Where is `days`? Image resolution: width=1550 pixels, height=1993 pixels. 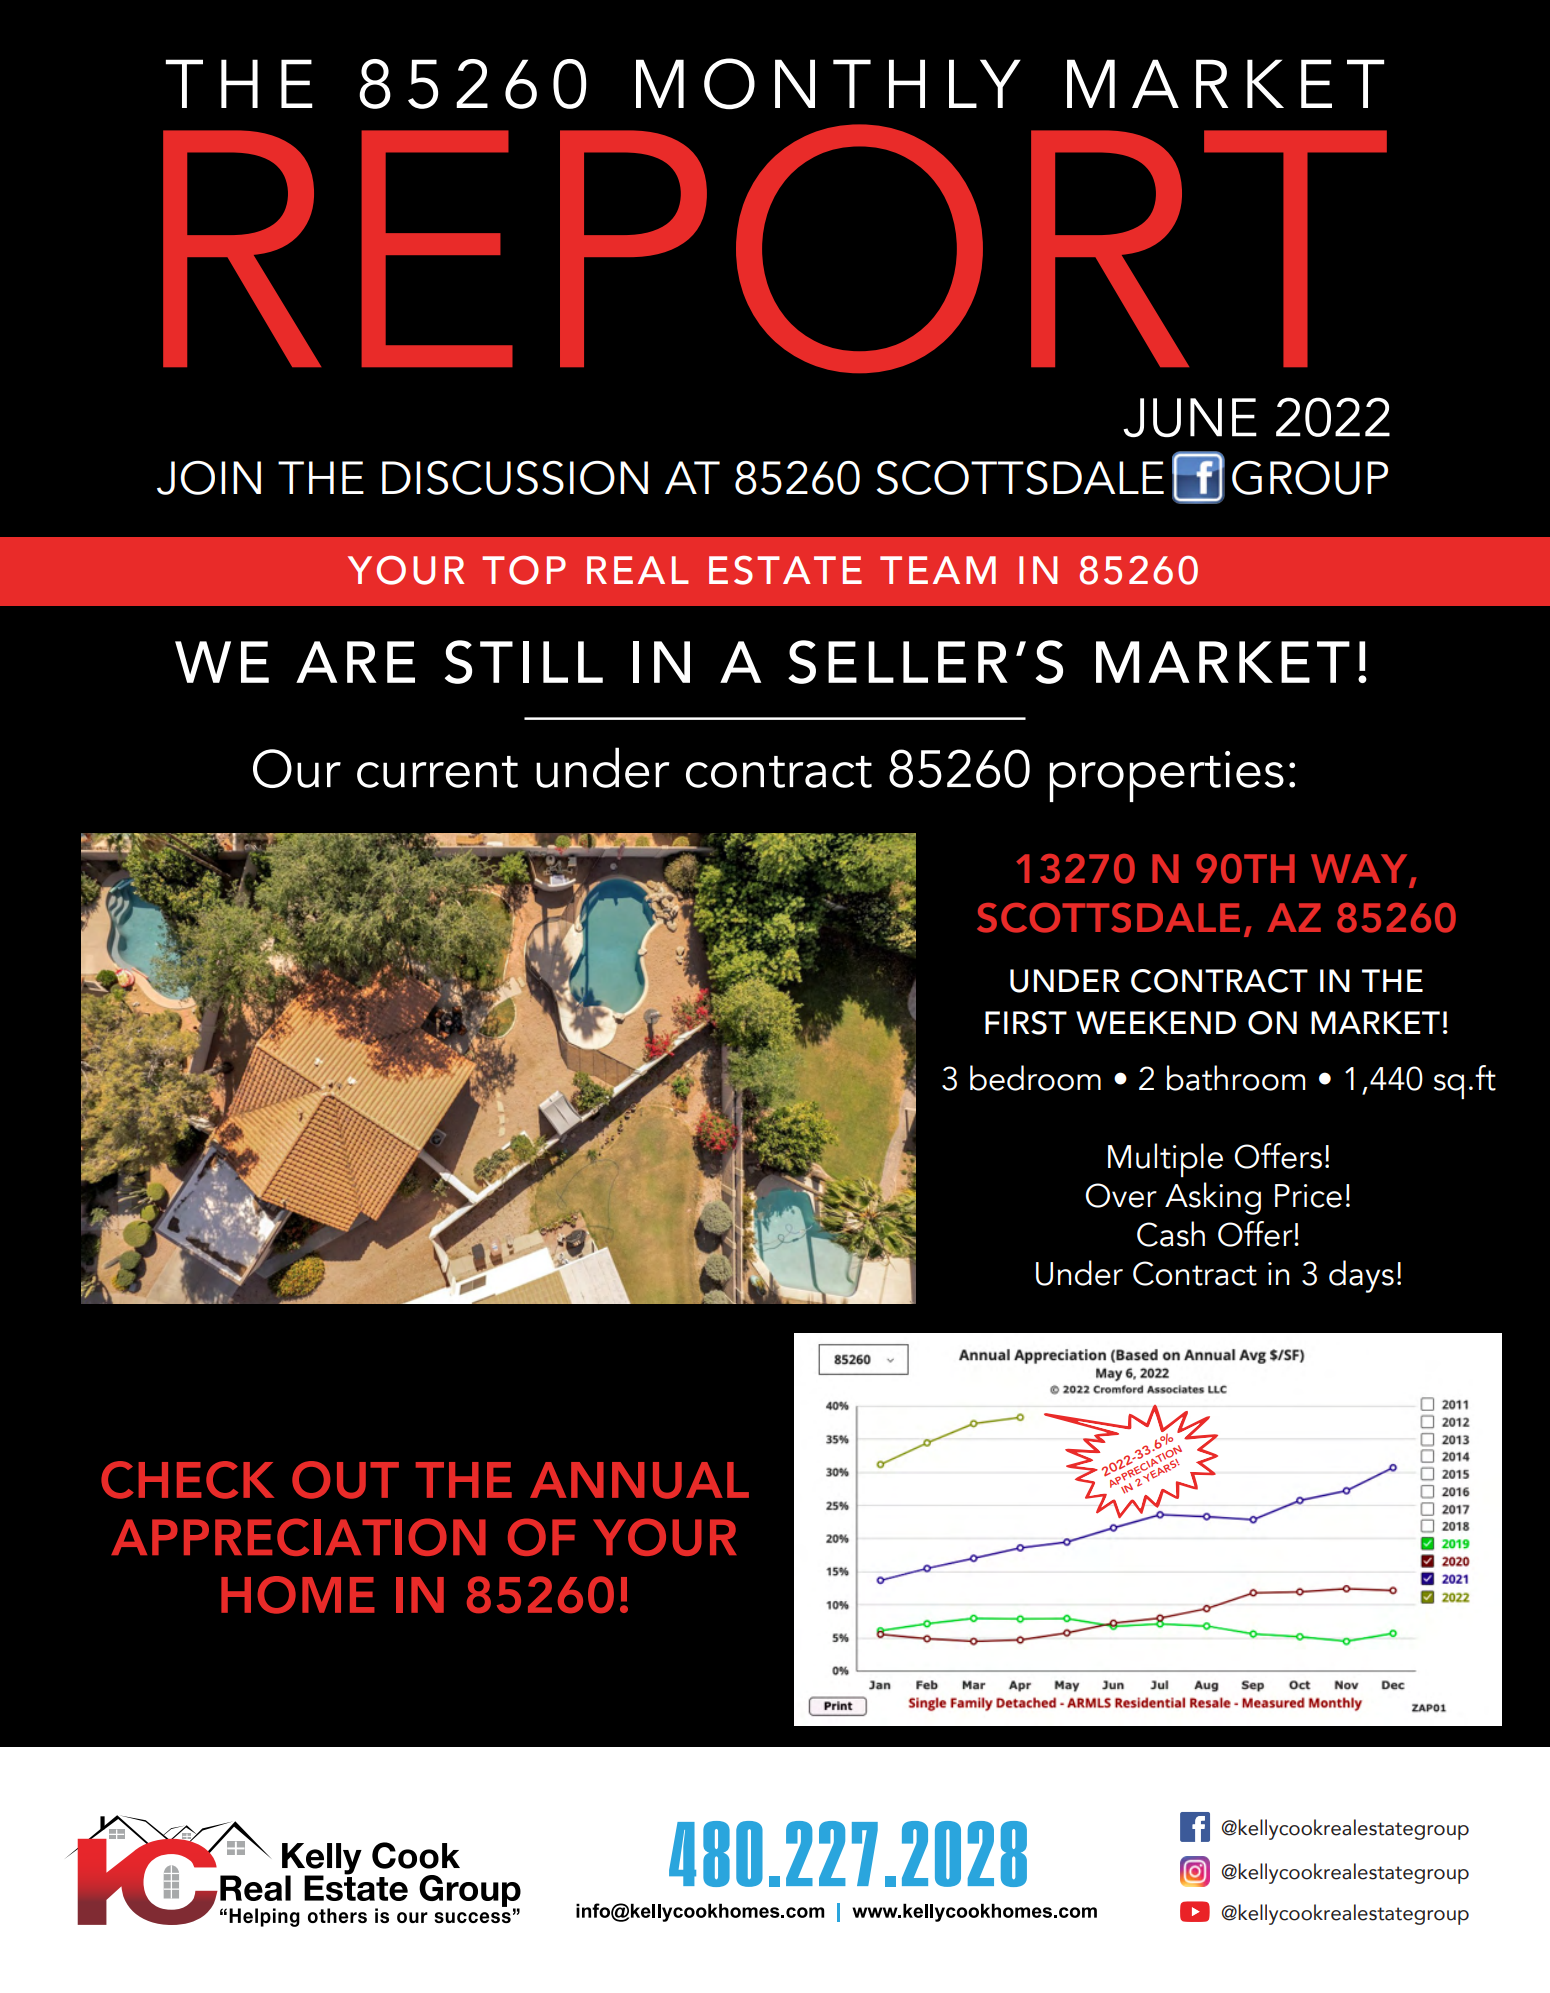
days is located at coordinates (1361, 1276).
